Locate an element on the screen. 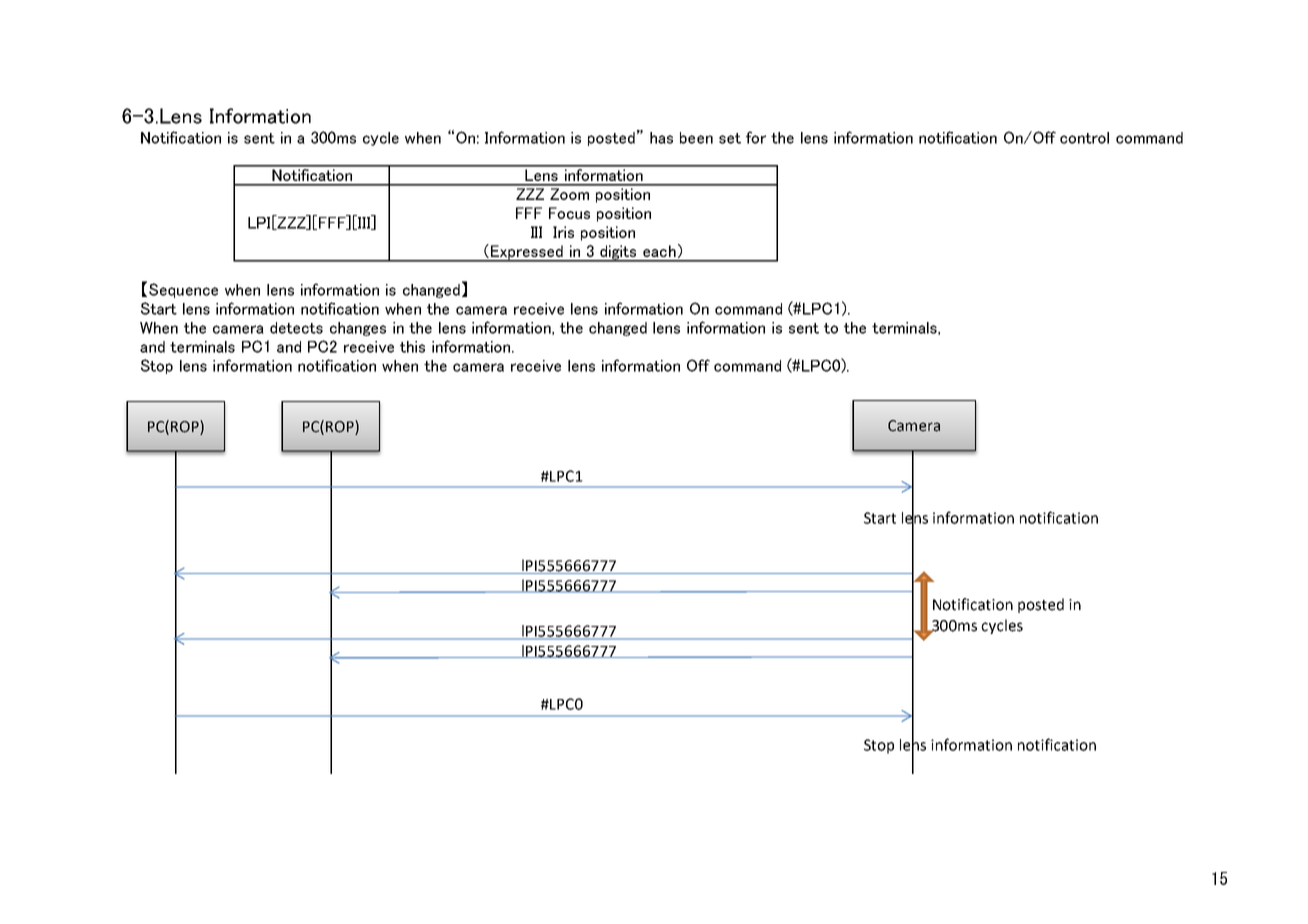  Expressed is located at coordinates (527, 253).
